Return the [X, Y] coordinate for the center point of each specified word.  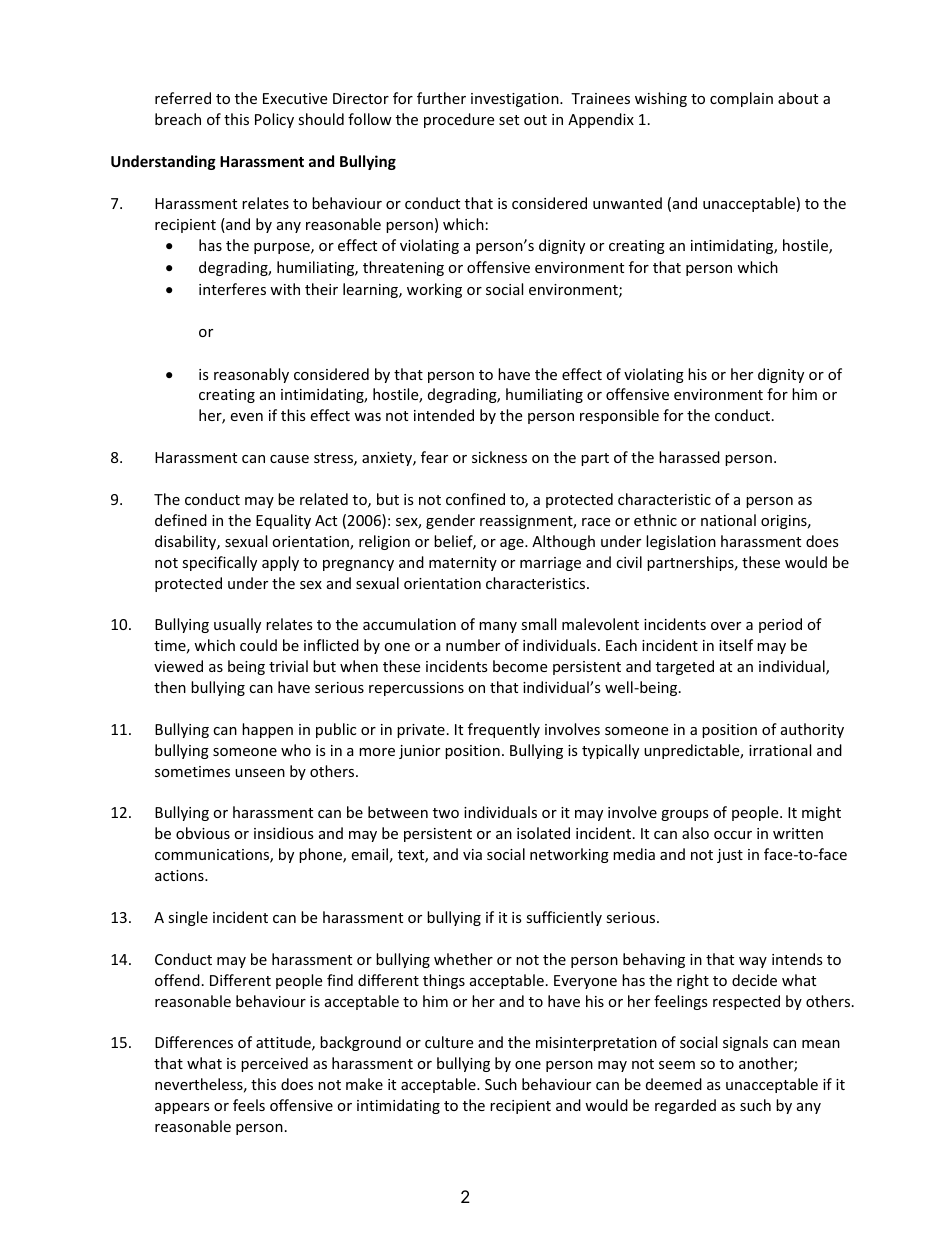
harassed [689, 457]
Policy [274, 120]
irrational [780, 750]
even [246, 417]
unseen [260, 773]
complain [741, 99]
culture [449, 1042]
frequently [504, 730]
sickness [499, 457]
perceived [274, 1064]
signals [745, 1043]
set [509, 120]
